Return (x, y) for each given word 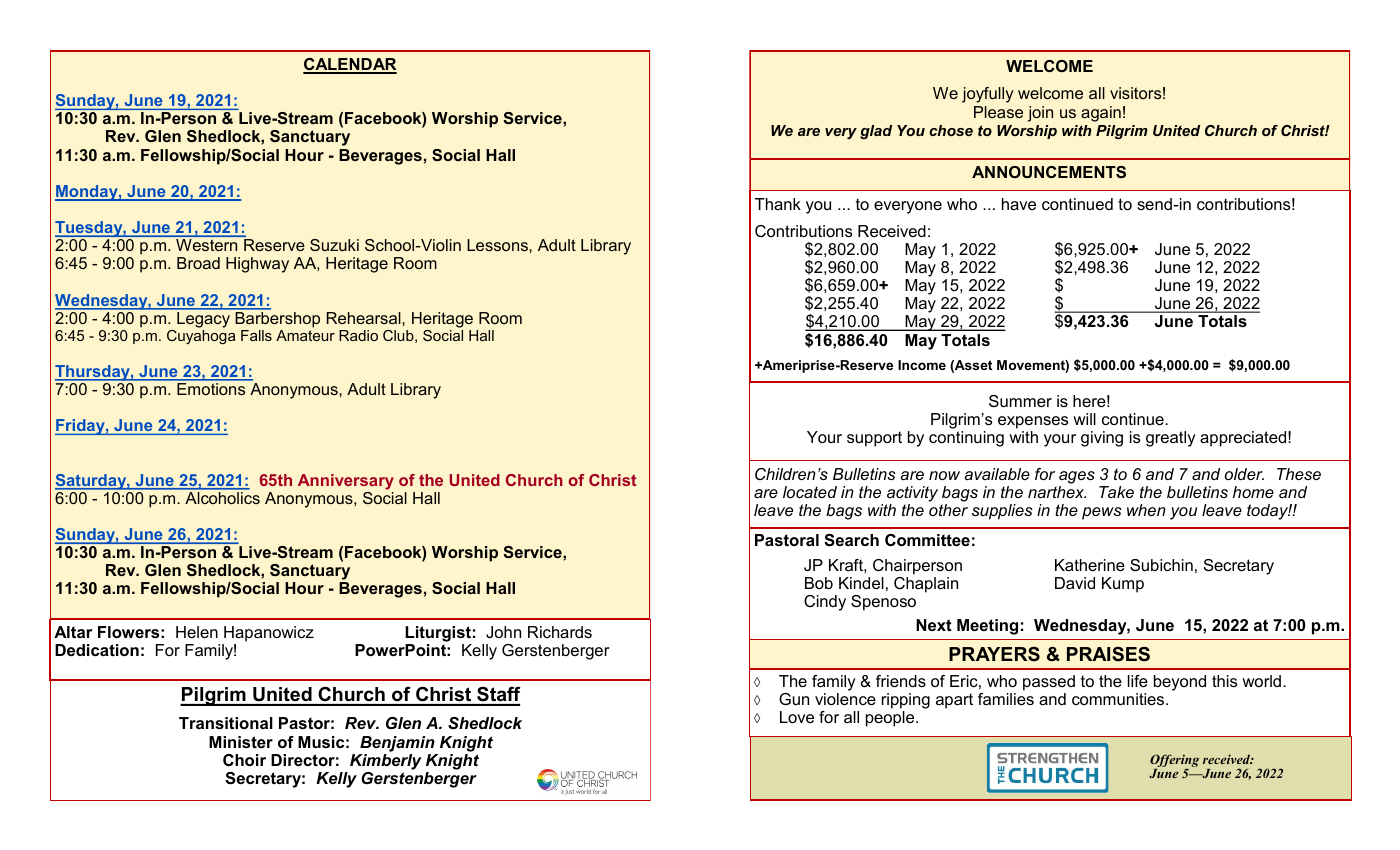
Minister (241, 742)
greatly (1171, 439)
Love (797, 717)
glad (876, 132)
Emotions (211, 389)
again (1101, 114)
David (1075, 583)
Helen (197, 632)
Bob (819, 583)
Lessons (498, 245)
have (1019, 204)
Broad (198, 263)
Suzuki (334, 245)
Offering (1174, 760)
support (874, 439)
